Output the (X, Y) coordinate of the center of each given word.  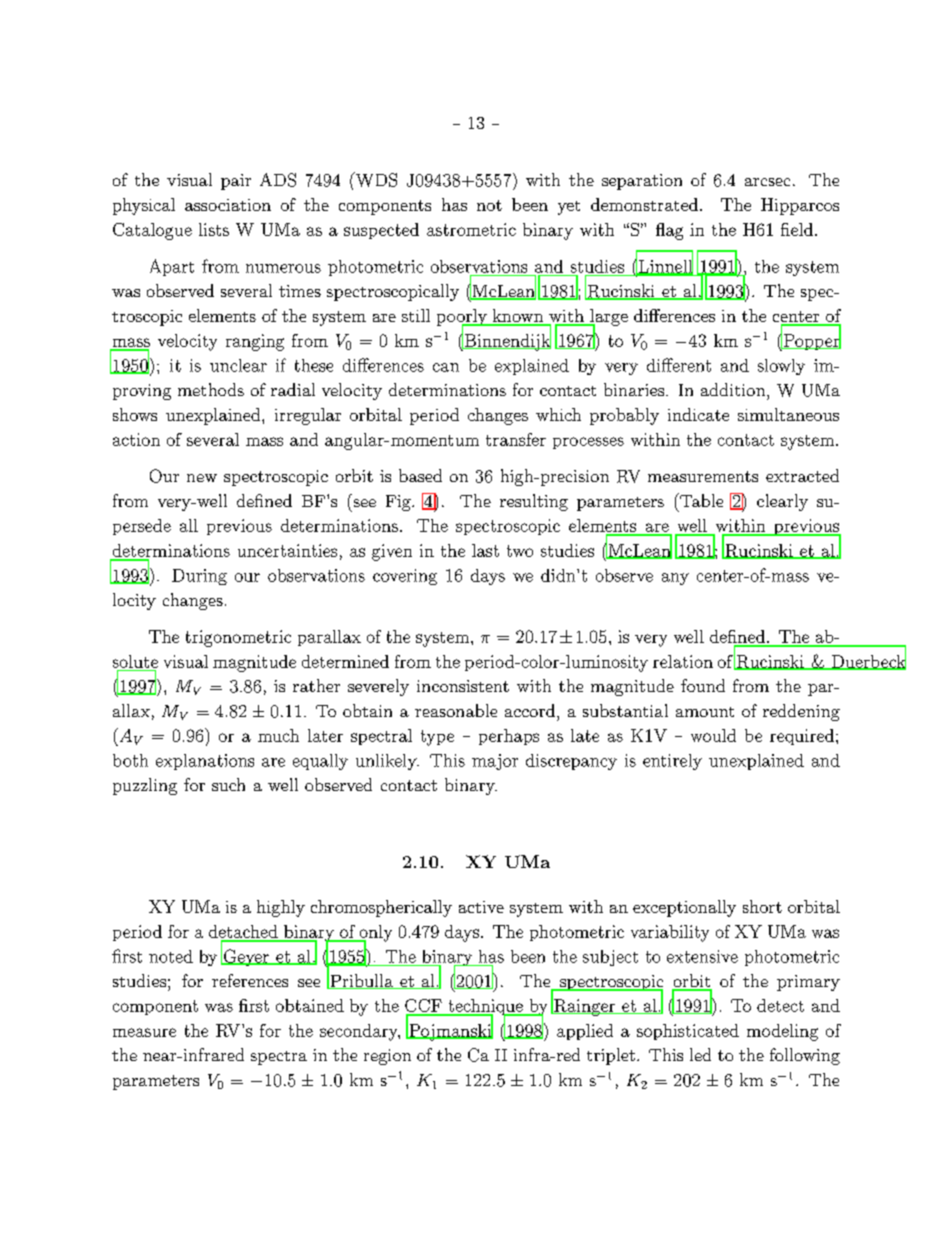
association (228, 205)
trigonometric (238, 638)
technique (485, 1008)
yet (569, 208)
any (675, 579)
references (250, 980)
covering (405, 577)
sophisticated (688, 1032)
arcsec (767, 182)
